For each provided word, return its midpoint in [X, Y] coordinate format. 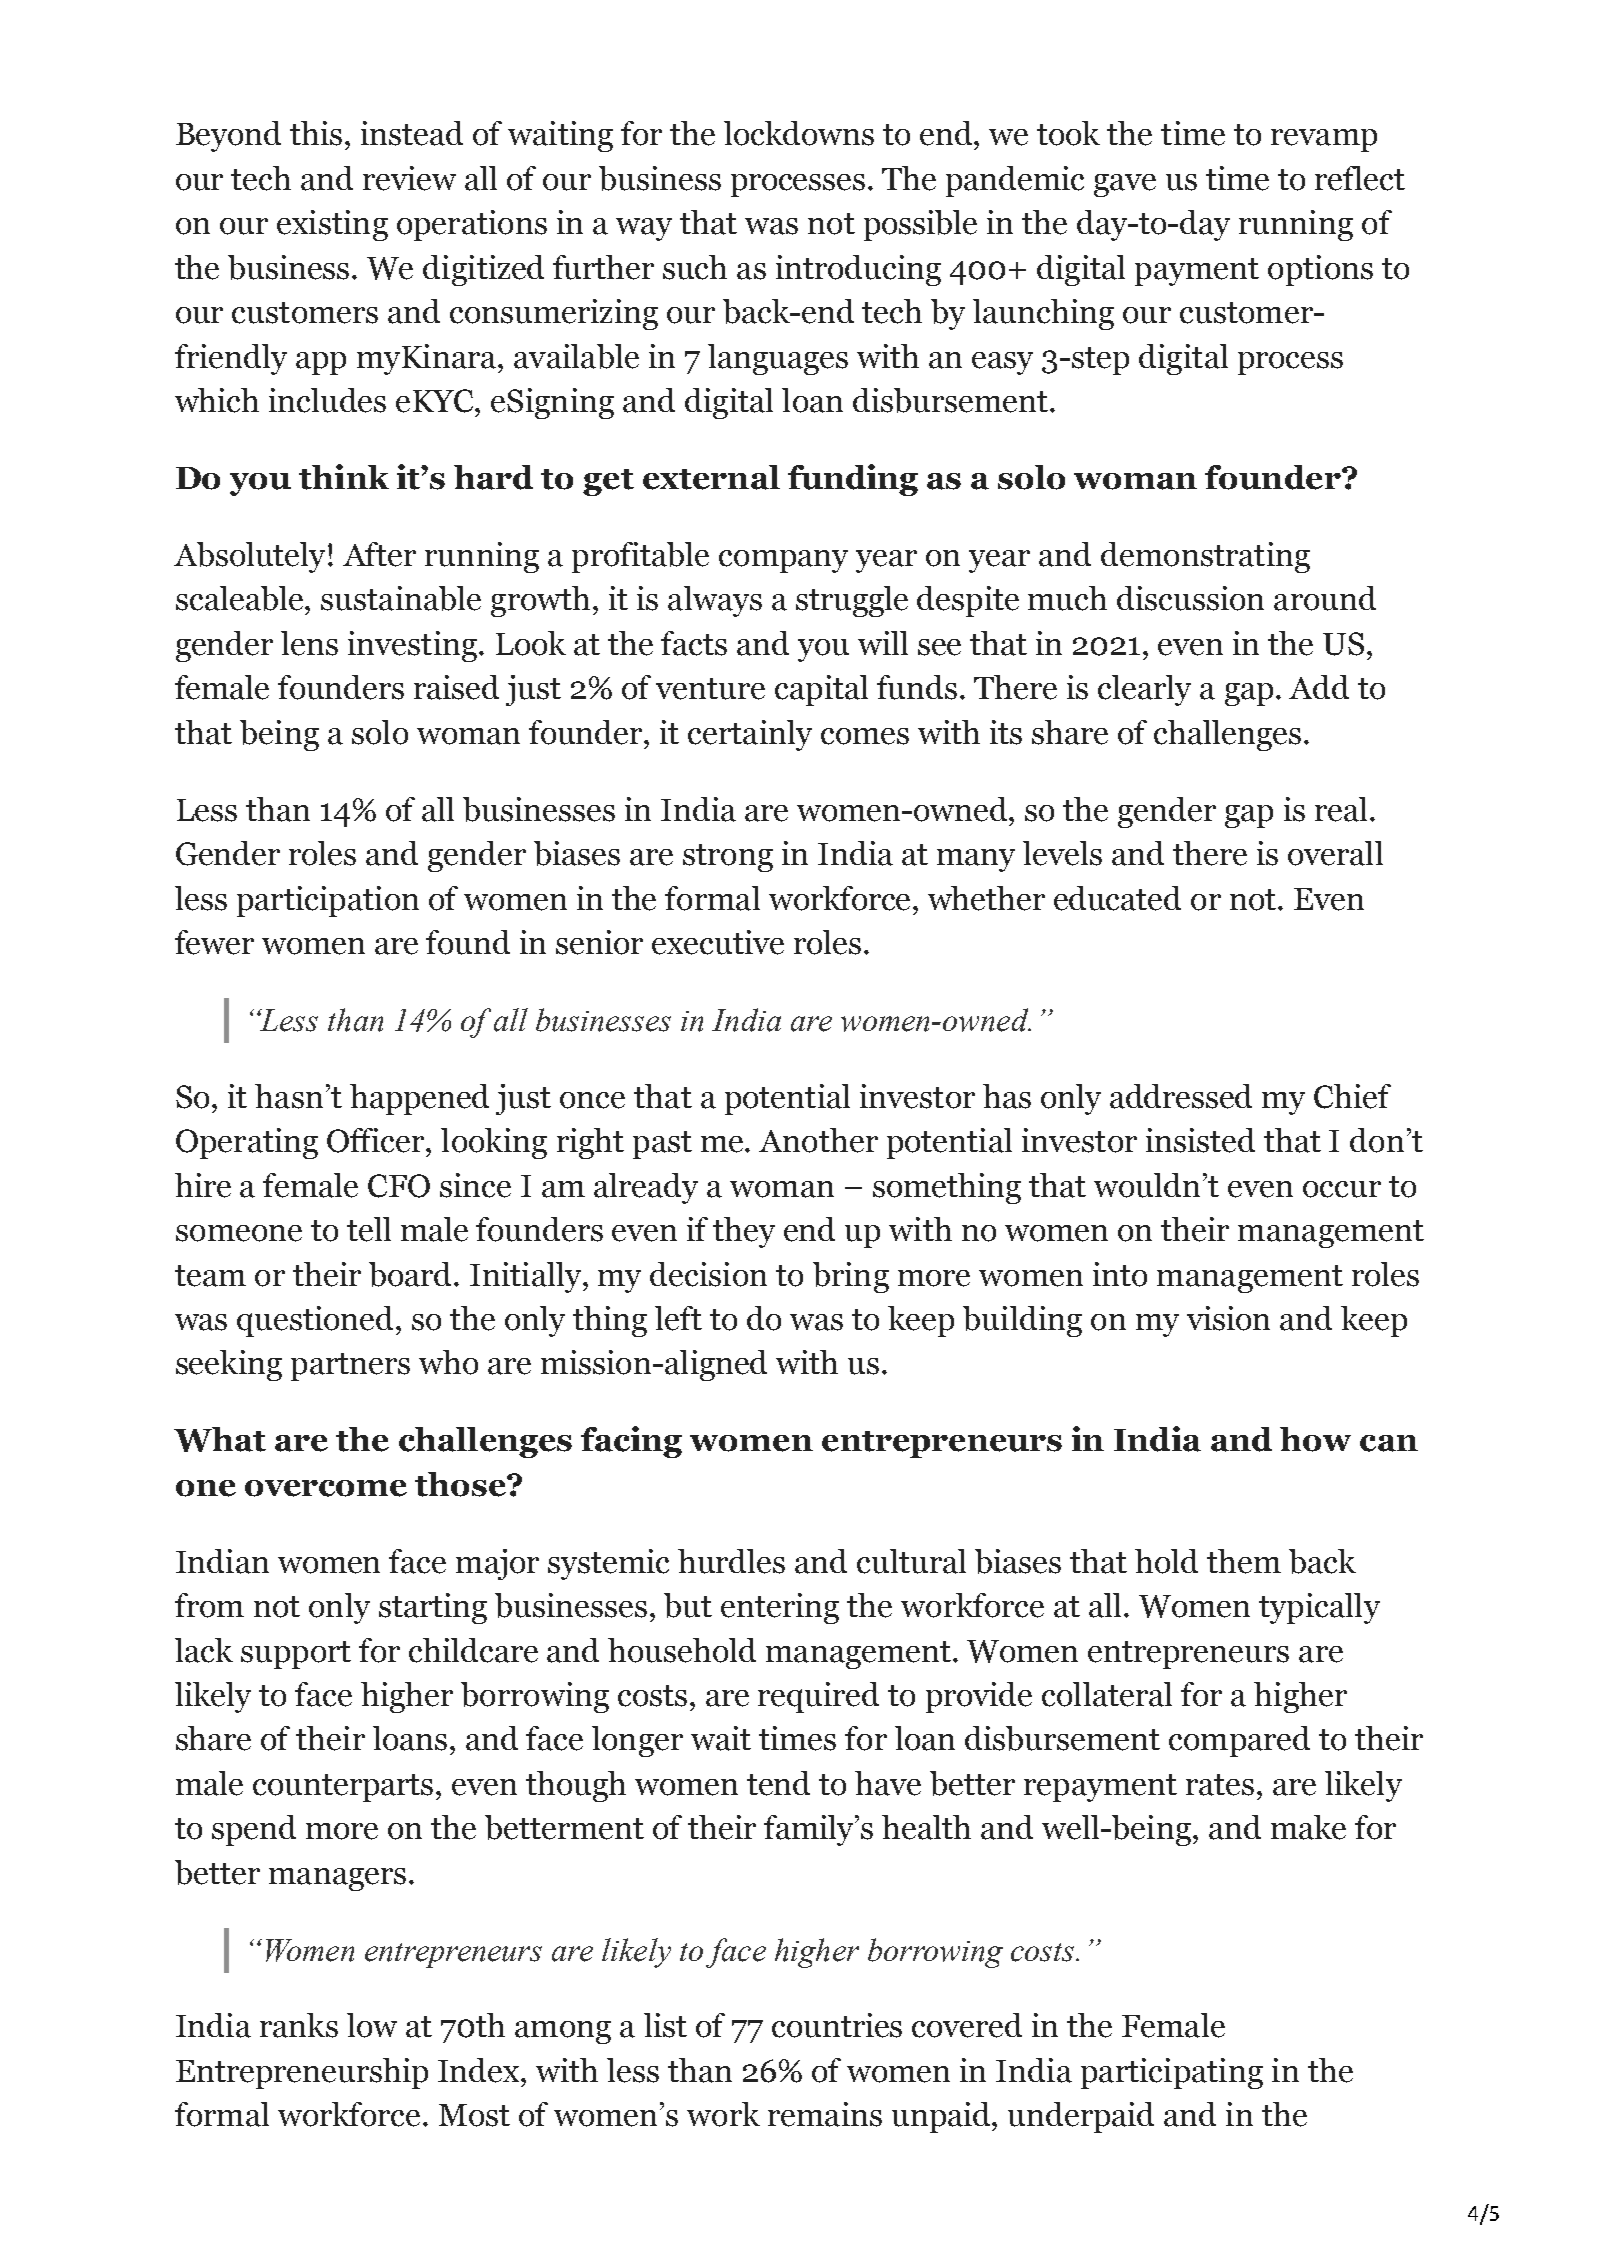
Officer [377, 1140]
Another [818, 1140]
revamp [1324, 140]
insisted [1200, 1140]
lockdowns [799, 133]
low [372, 2025]
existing [332, 225]
